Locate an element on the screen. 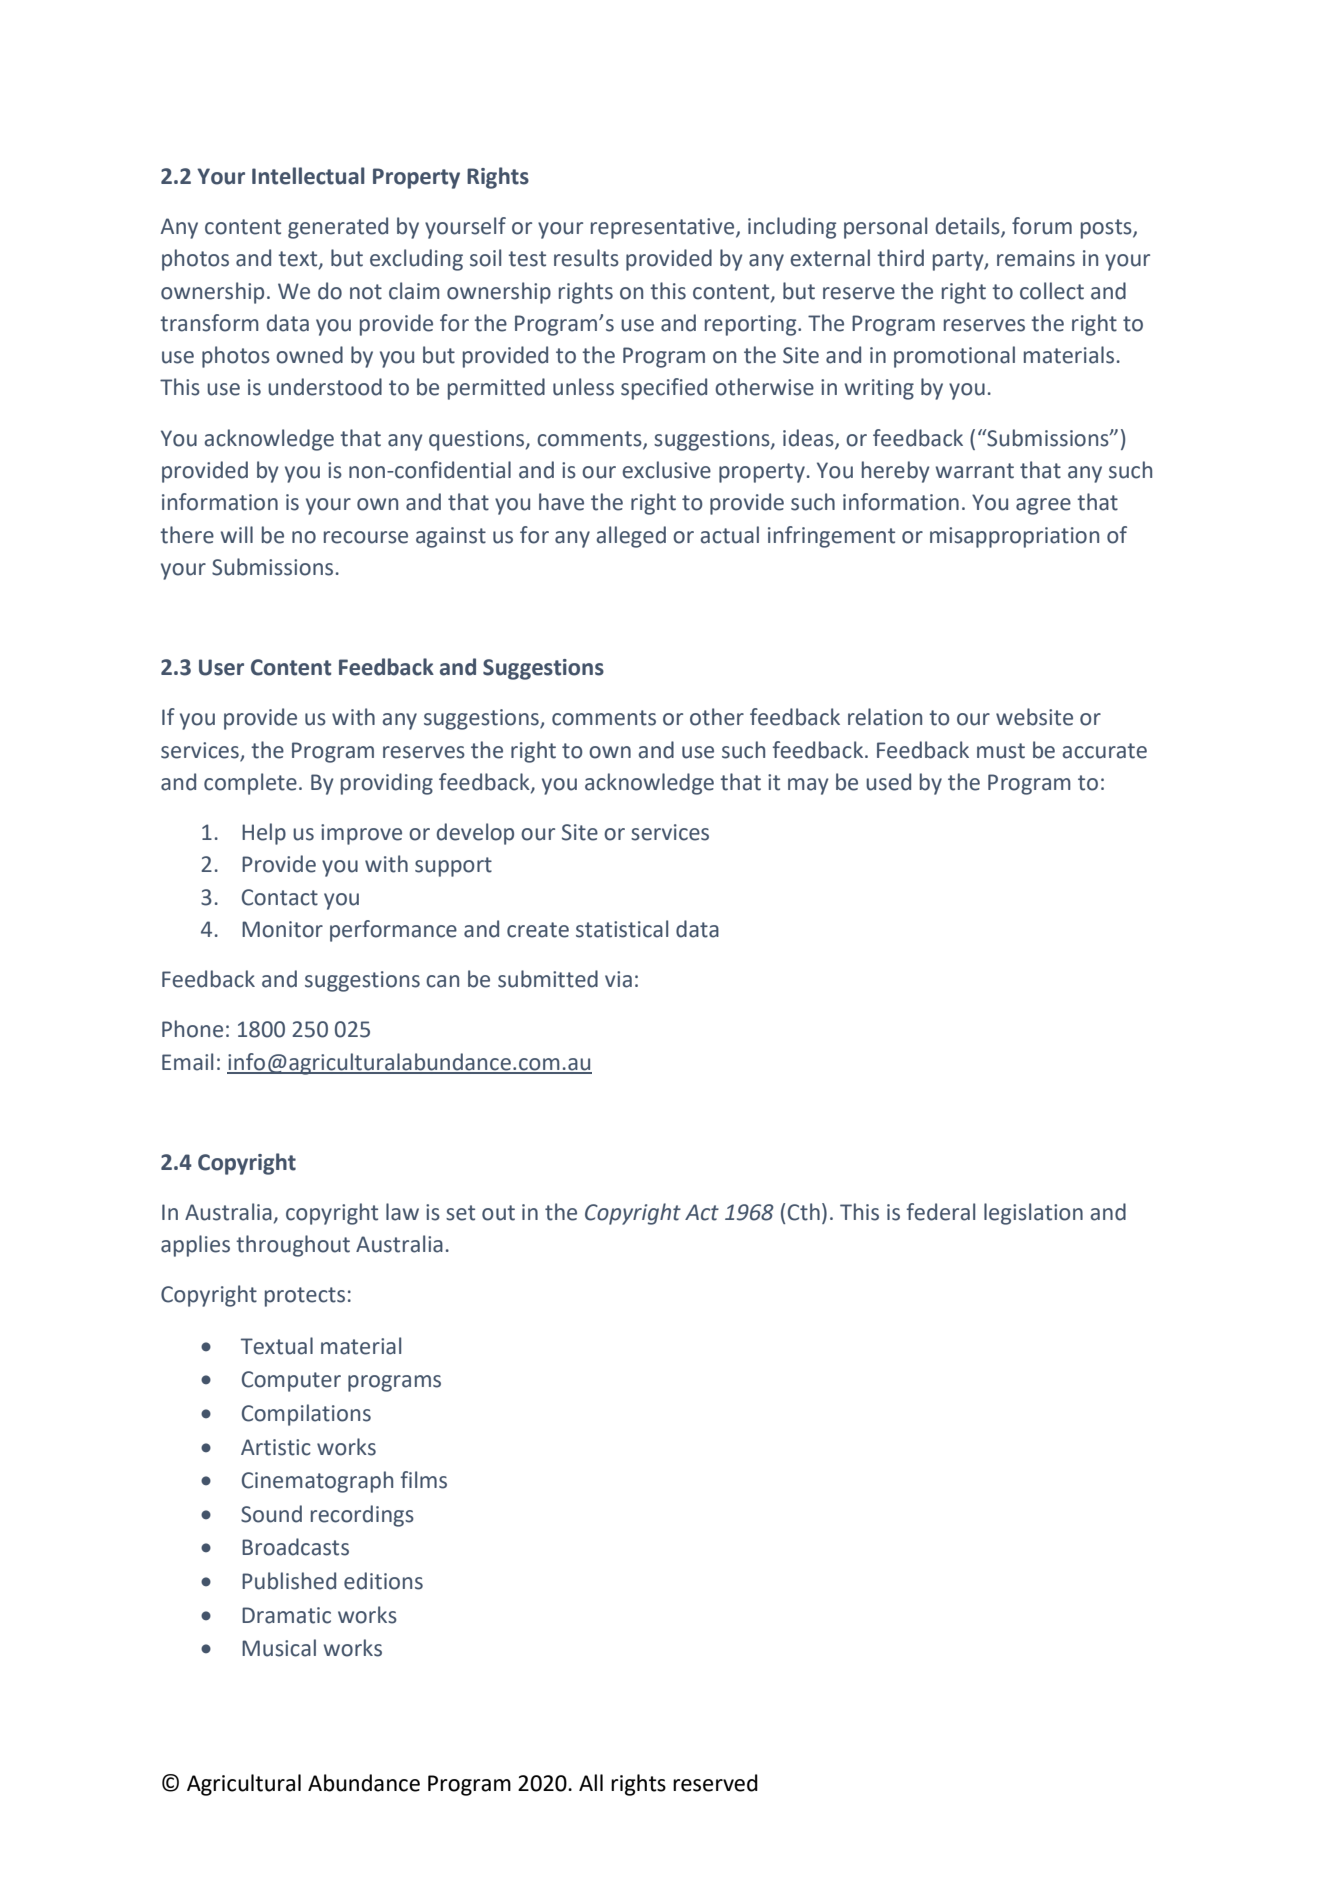 This screenshot has width=1327, height=1877. will is located at coordinates (236, 534).
